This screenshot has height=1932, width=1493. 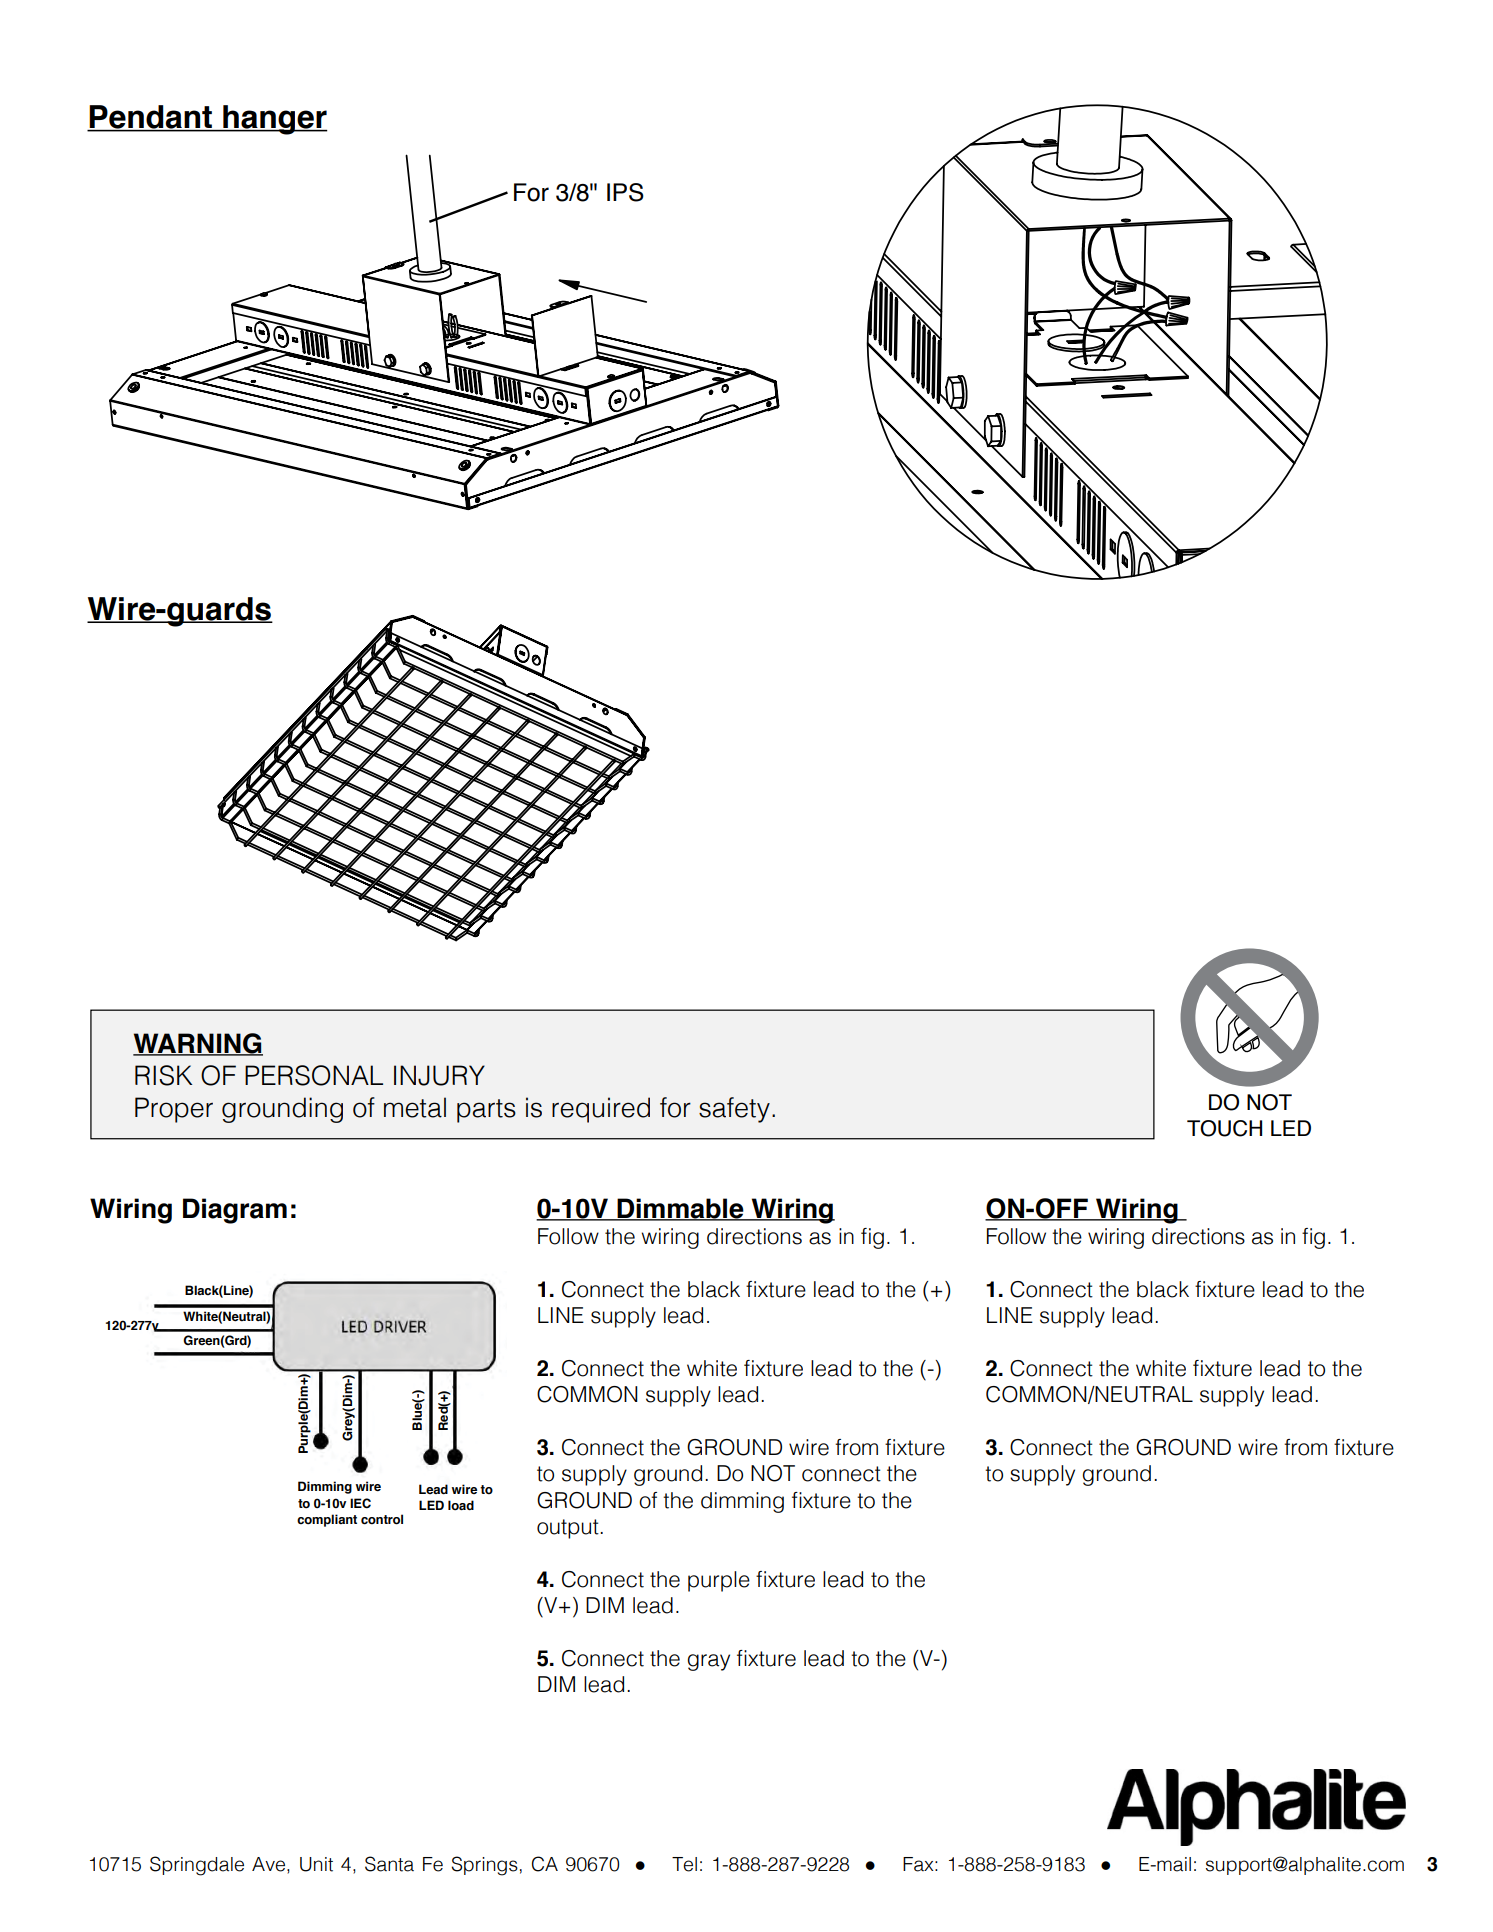 What do you see at coordinates (680, 1209) in the screenshot?
I see `Dimmable` at bounding box center [680, 1209].
